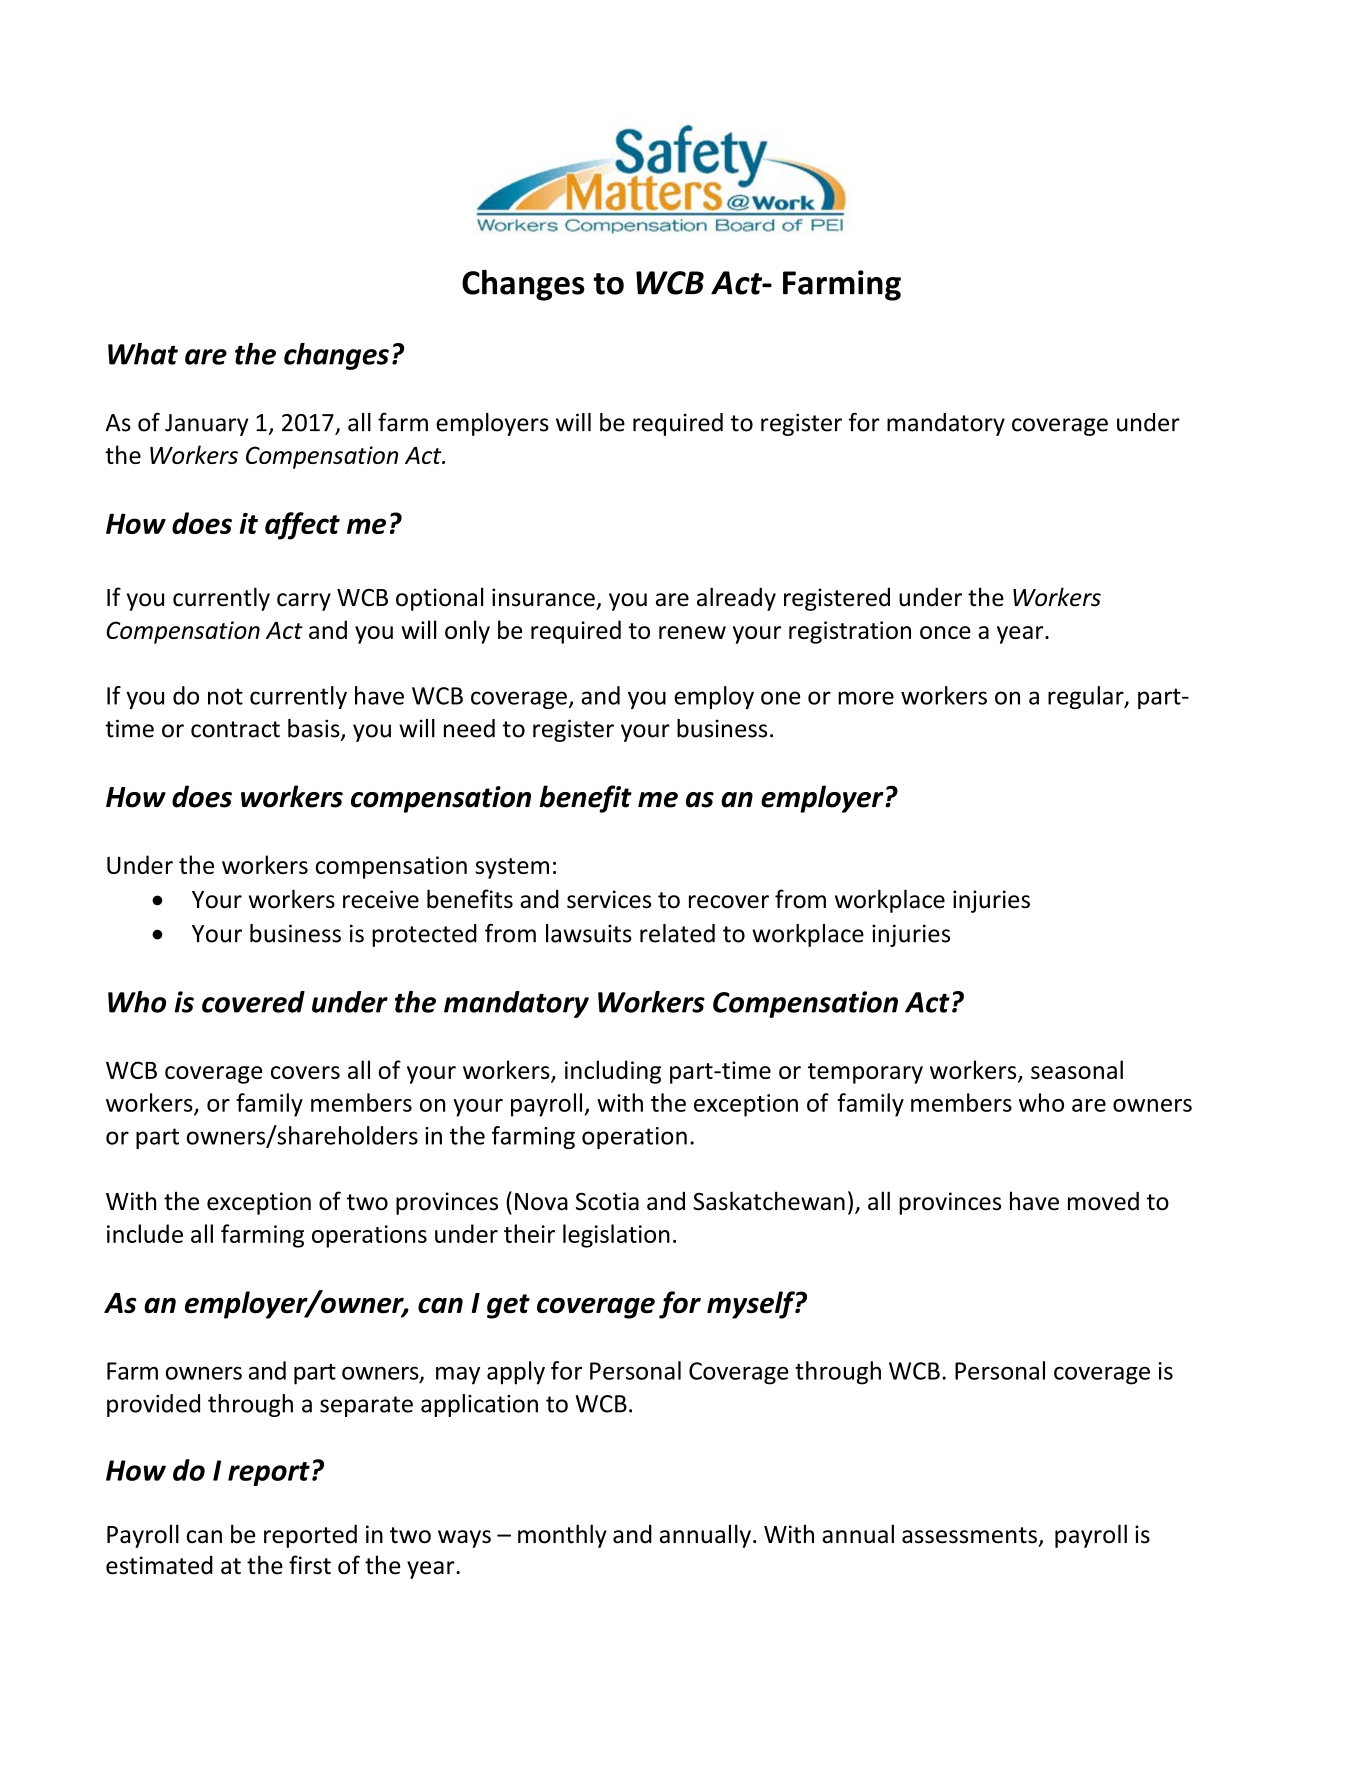  Describe the element at coordinates (305, 1072) in the screenshot. I see `covers` at that location.
